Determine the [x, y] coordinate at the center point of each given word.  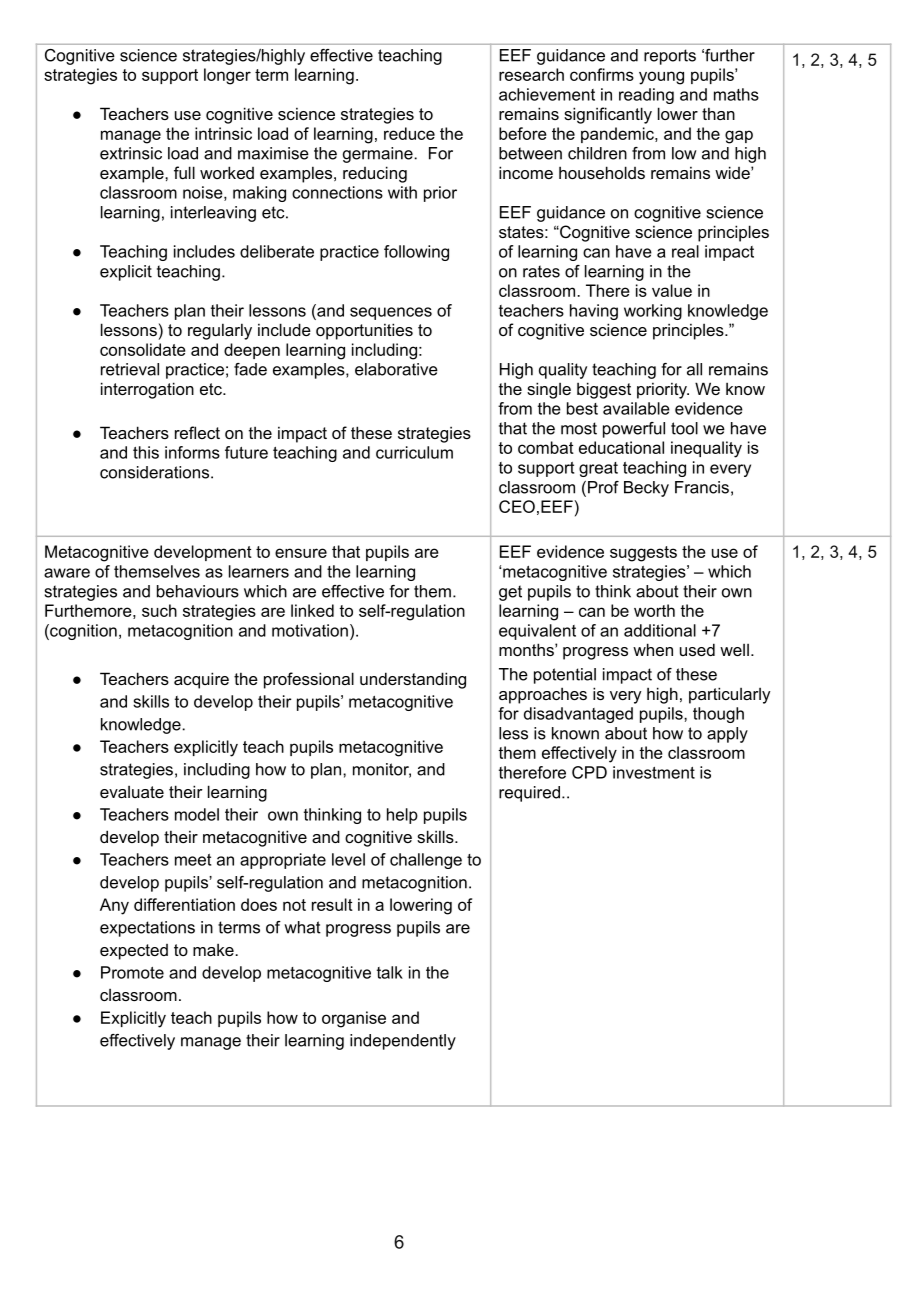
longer [227, 76]
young [661, 78]
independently [403, 1042]
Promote [132, 972]
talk [390, 972]
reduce [409, 133]
